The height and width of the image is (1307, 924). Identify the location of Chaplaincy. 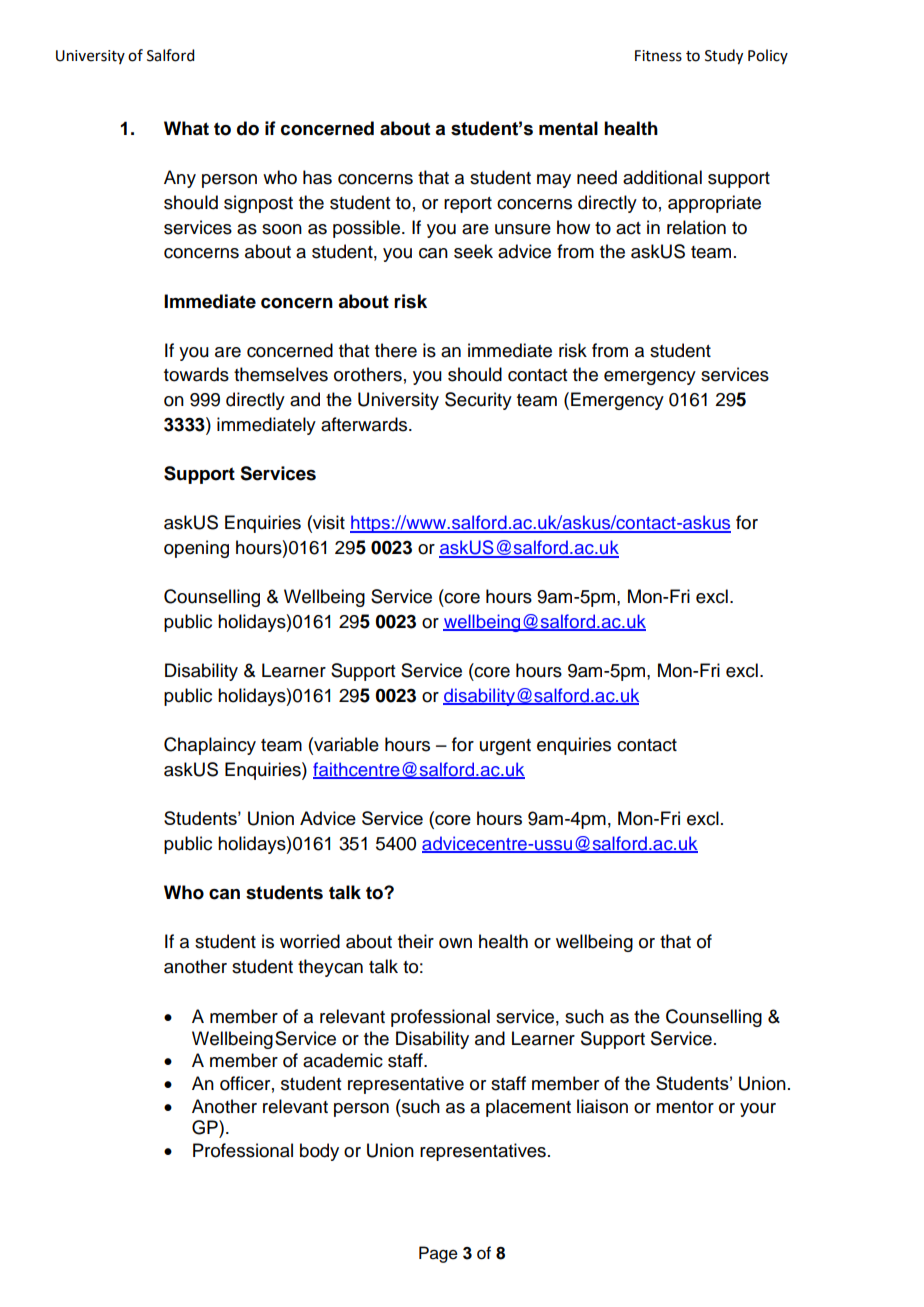
(210, 746).
